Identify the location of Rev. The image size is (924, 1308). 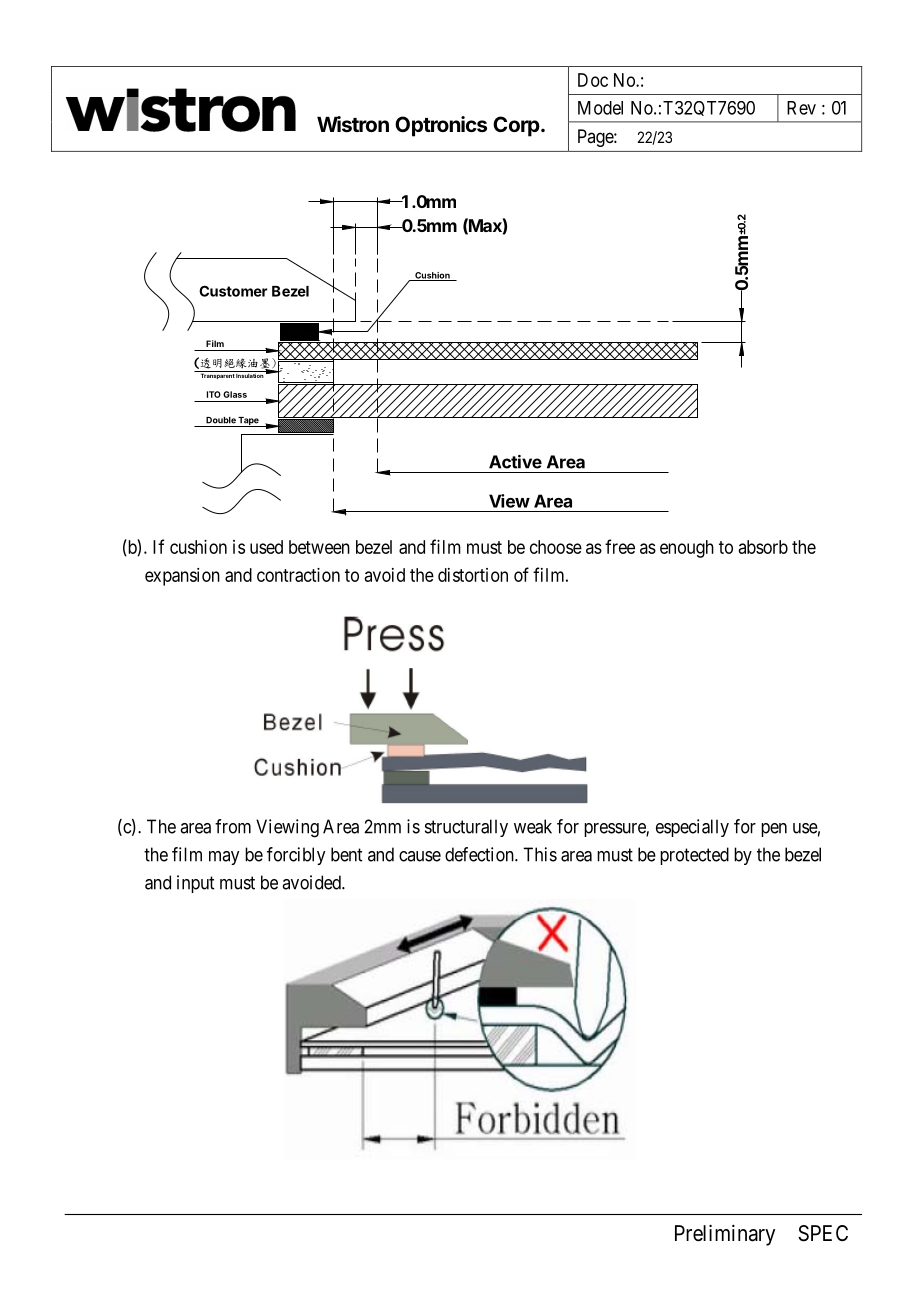
(801, 108).
